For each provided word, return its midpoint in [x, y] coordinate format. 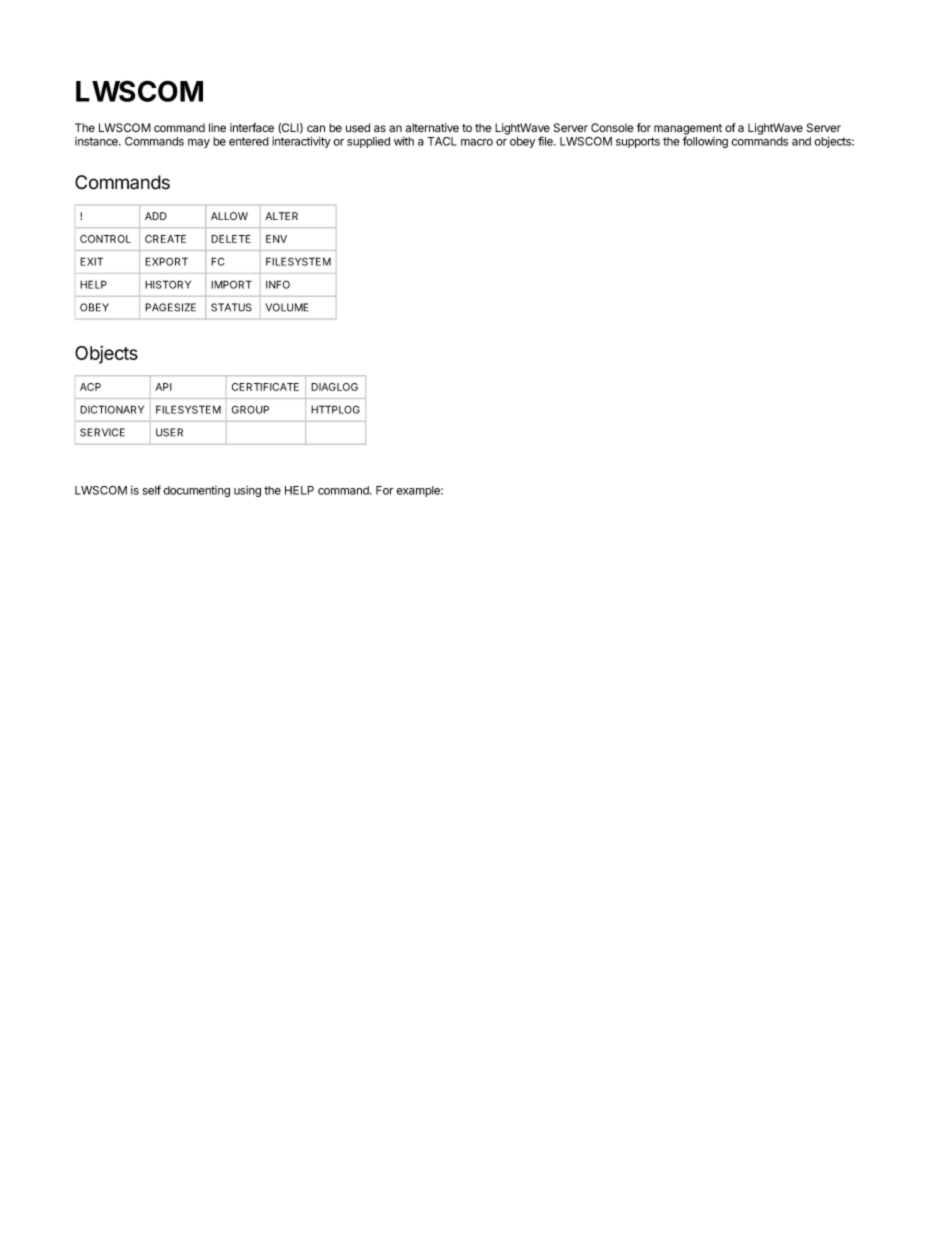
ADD [156, 216]
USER [169, 432]
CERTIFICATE [265, 387]
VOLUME [287, 307]
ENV [276, 239]
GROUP [250, 409]
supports [638, 142]
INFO [278, 284]
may [199, 143]
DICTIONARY [112, 409]
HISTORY [168, 284]
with [404, 141]
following [705, 142]
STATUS [231, 307]
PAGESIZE [170, 307]
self [152, 490]
